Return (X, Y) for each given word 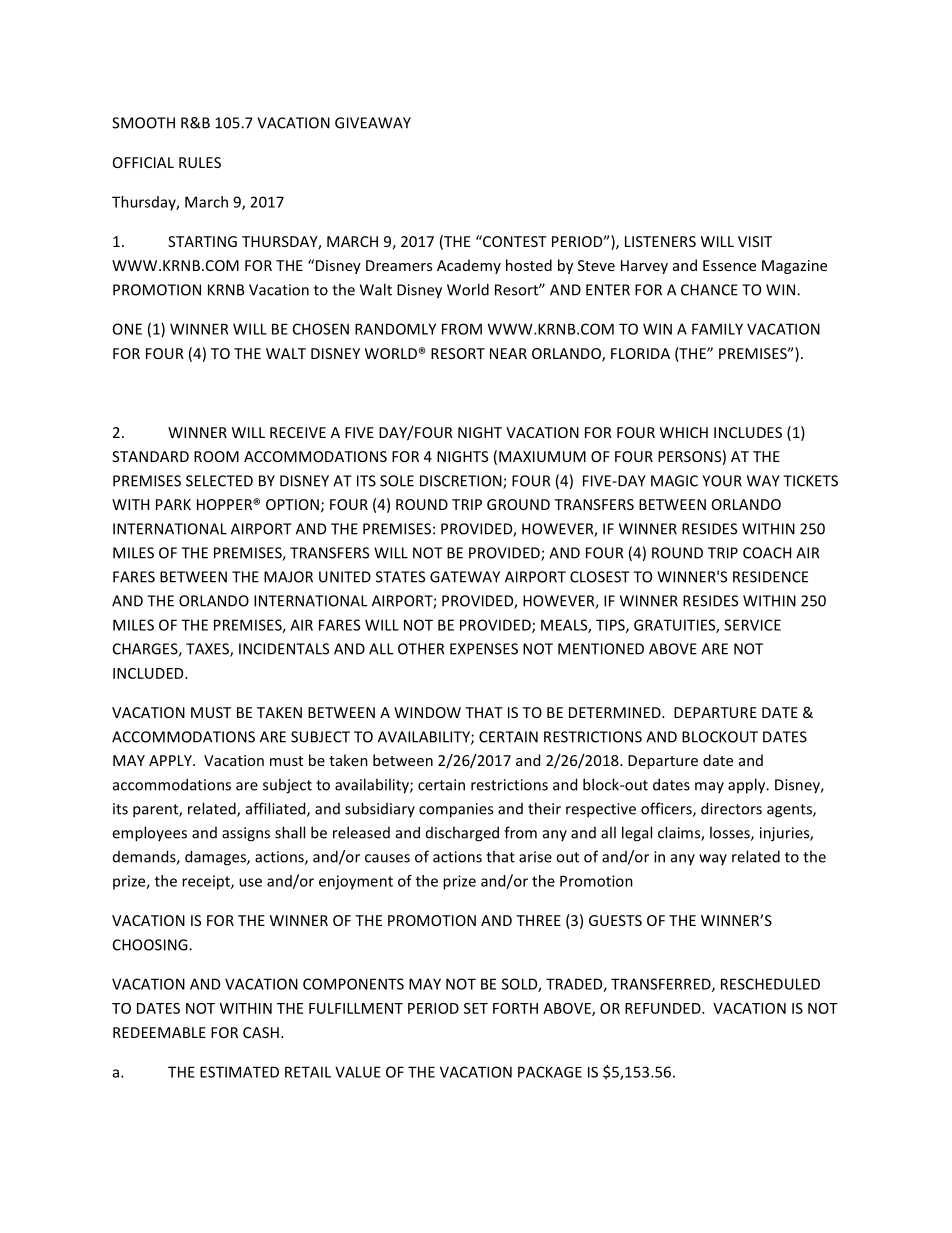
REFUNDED (664, 1008)
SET (476, 1008)
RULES (200, 162)
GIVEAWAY (373, 123)
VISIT (755, 241)
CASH (261, 1032)
